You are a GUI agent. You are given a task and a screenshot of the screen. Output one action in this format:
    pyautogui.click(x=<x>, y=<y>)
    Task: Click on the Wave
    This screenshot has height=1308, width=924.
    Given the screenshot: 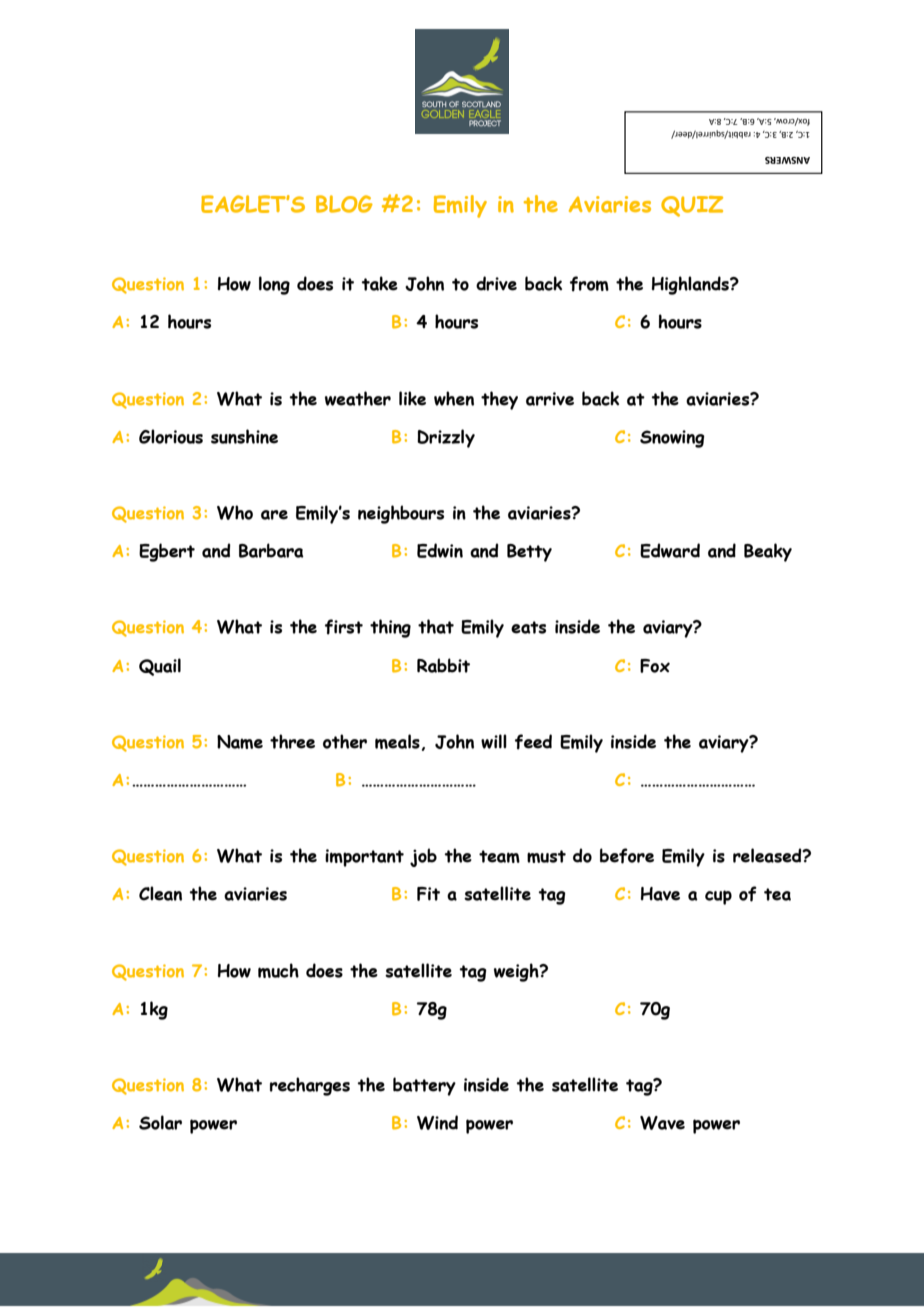 What is the action you would take?
    pyautogui.click(x=662, y=1123)
